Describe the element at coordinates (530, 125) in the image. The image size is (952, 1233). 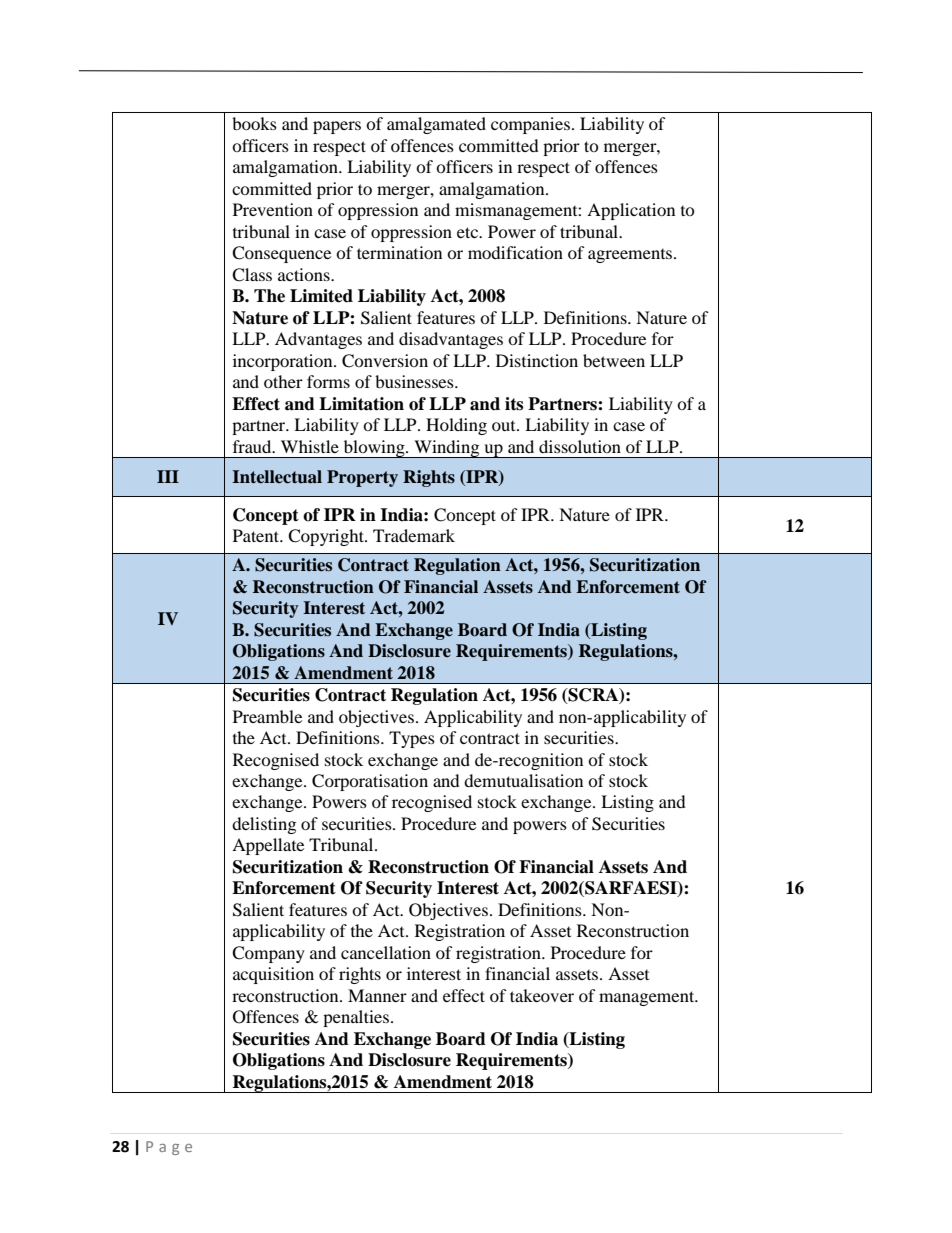
I see `companies` at that location.
